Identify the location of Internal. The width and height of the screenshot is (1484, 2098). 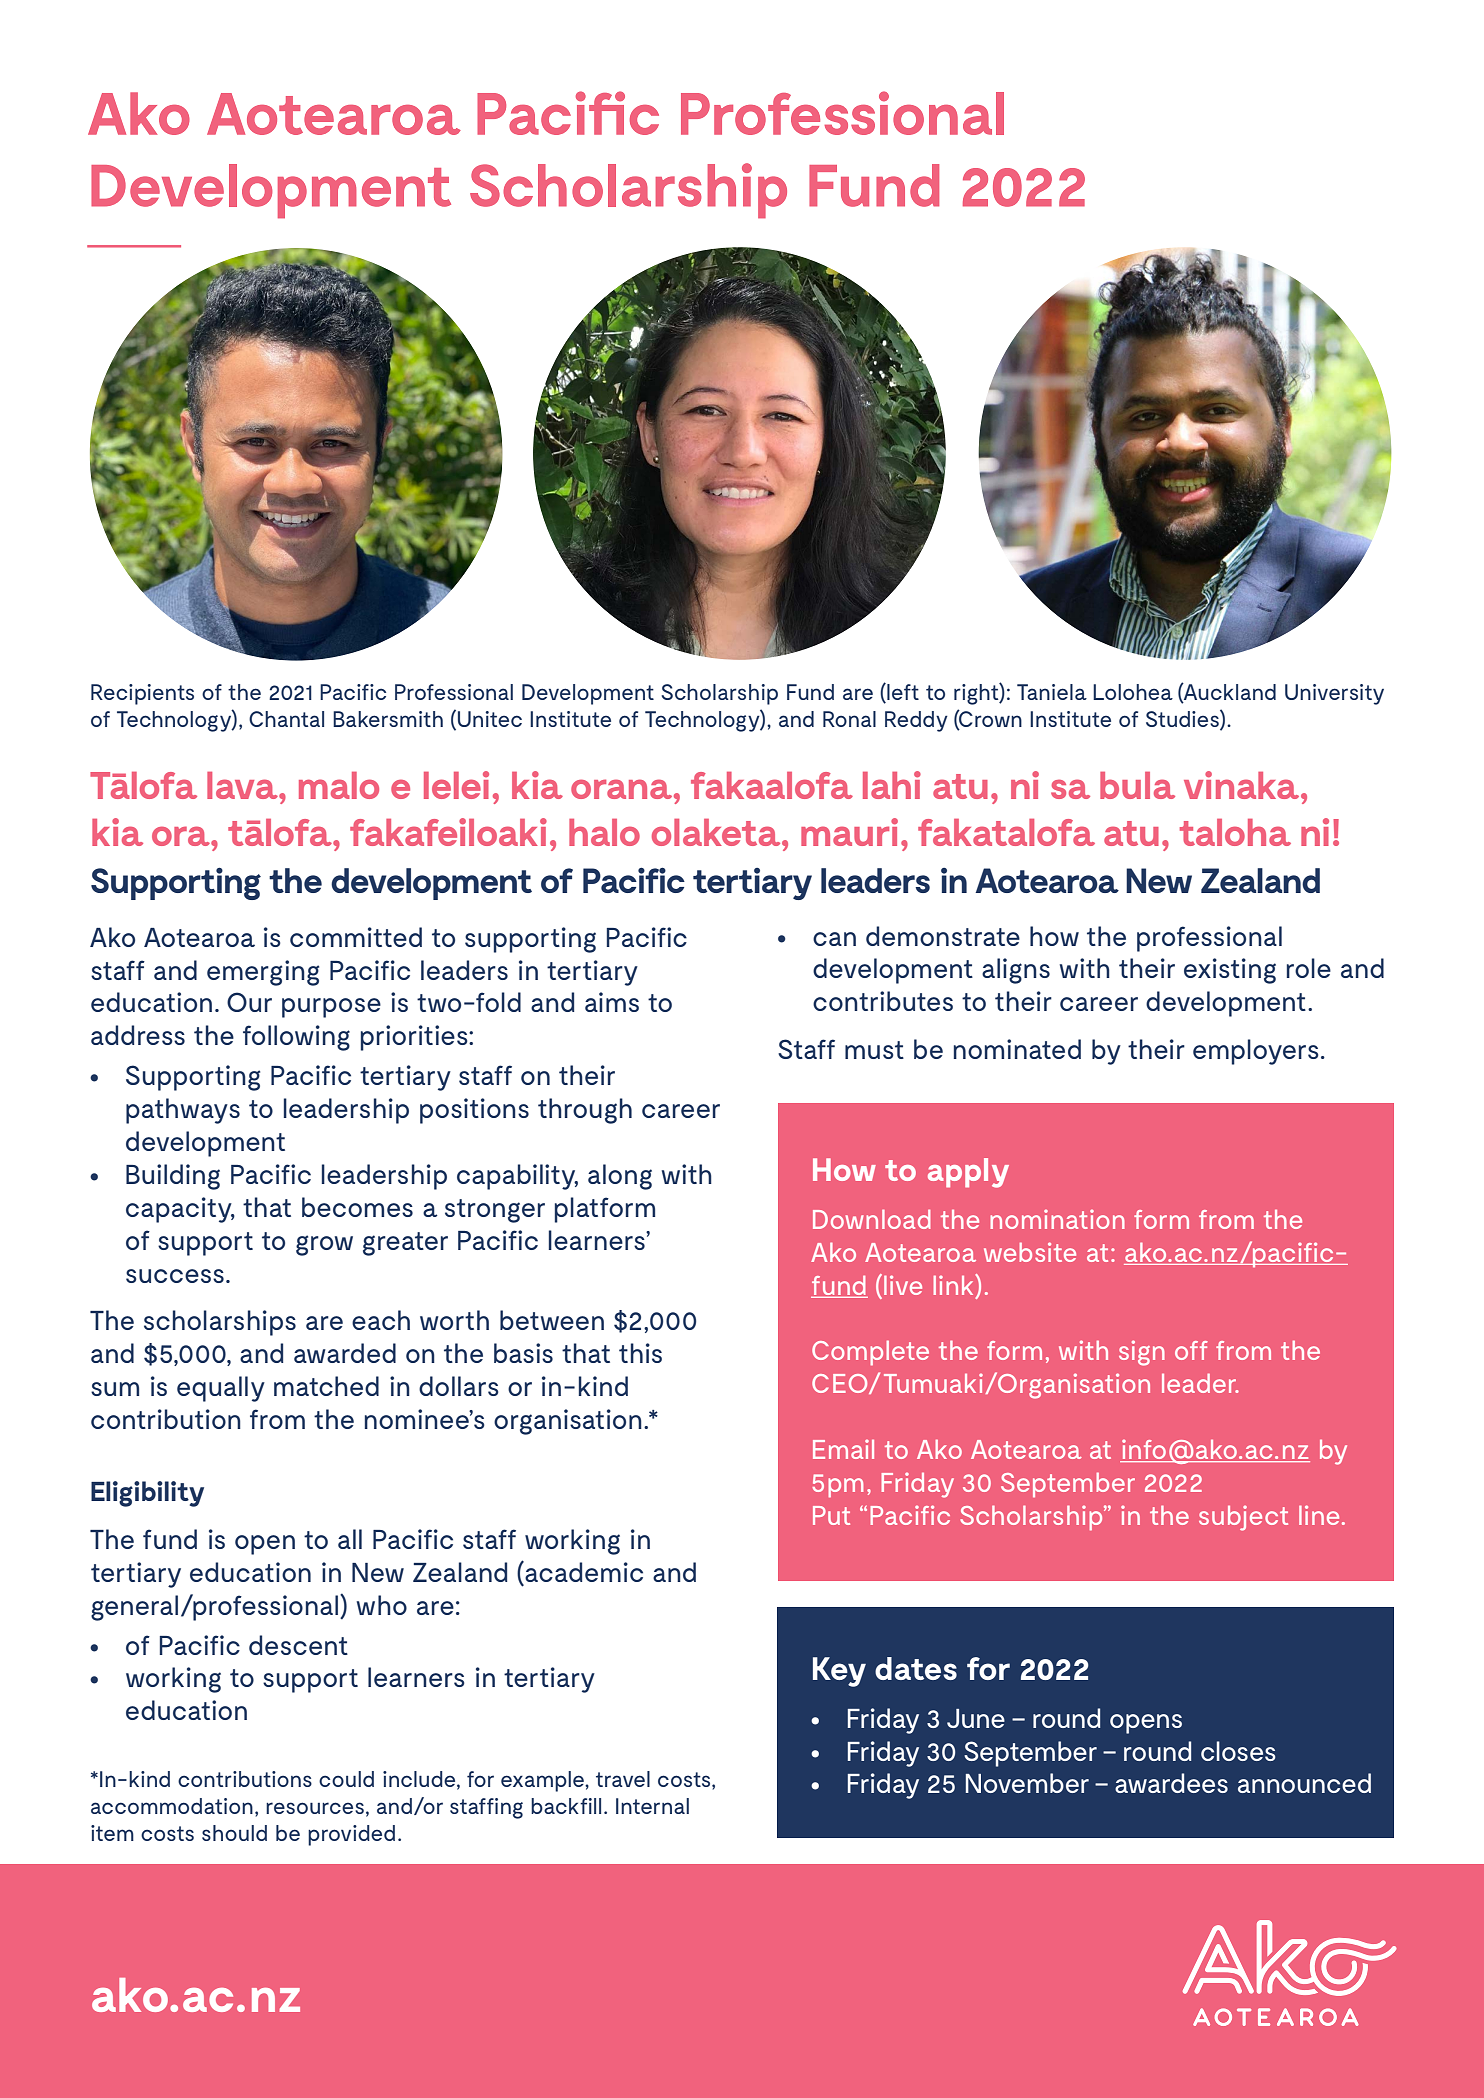
(652, 1806).
